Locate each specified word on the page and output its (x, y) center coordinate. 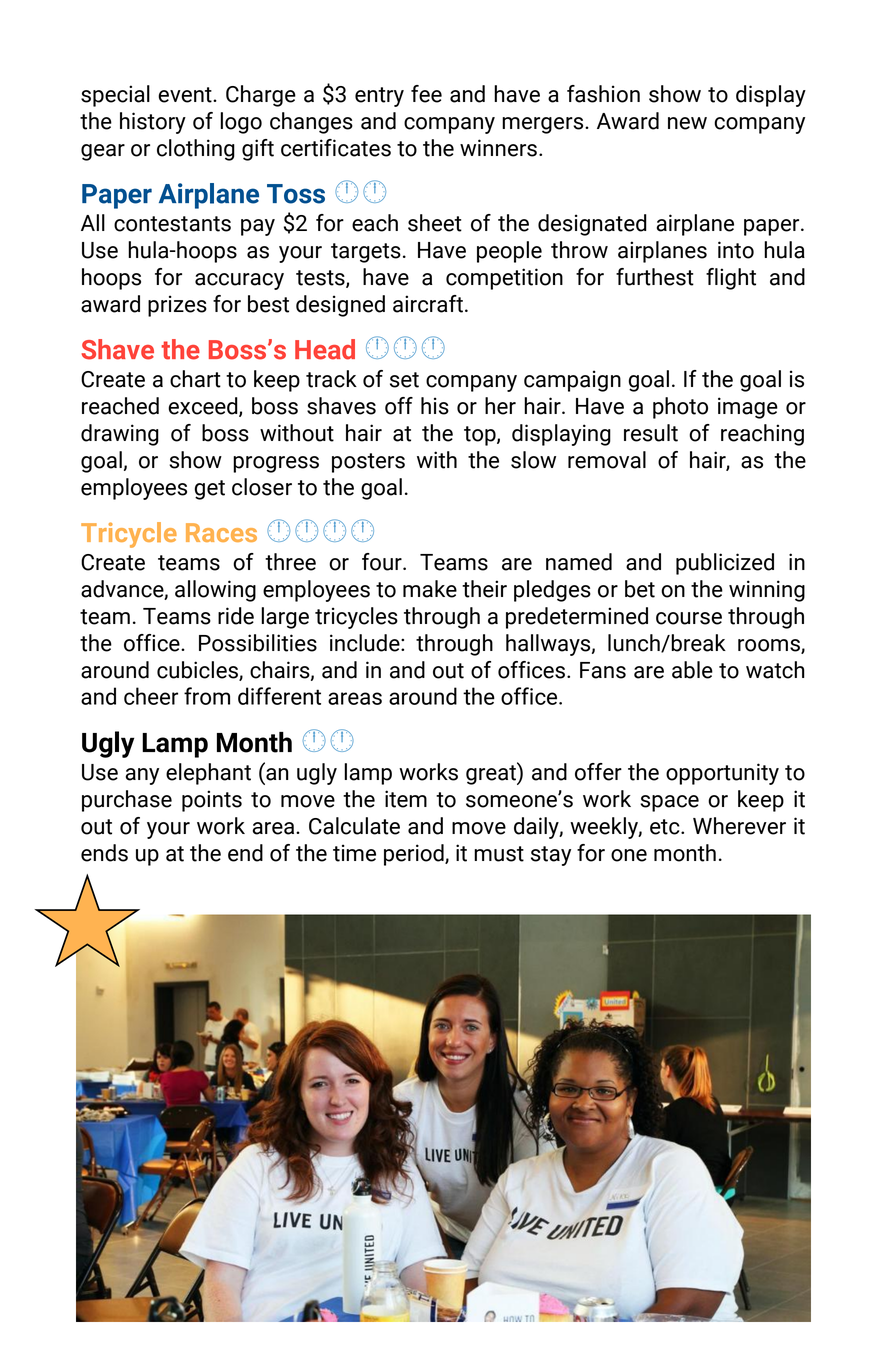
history (153, 123)
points (212, 801)
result (651, 433)
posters (368, 463)
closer (262, 487)
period (415, 855)
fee (426, 94)
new (687, 123)
